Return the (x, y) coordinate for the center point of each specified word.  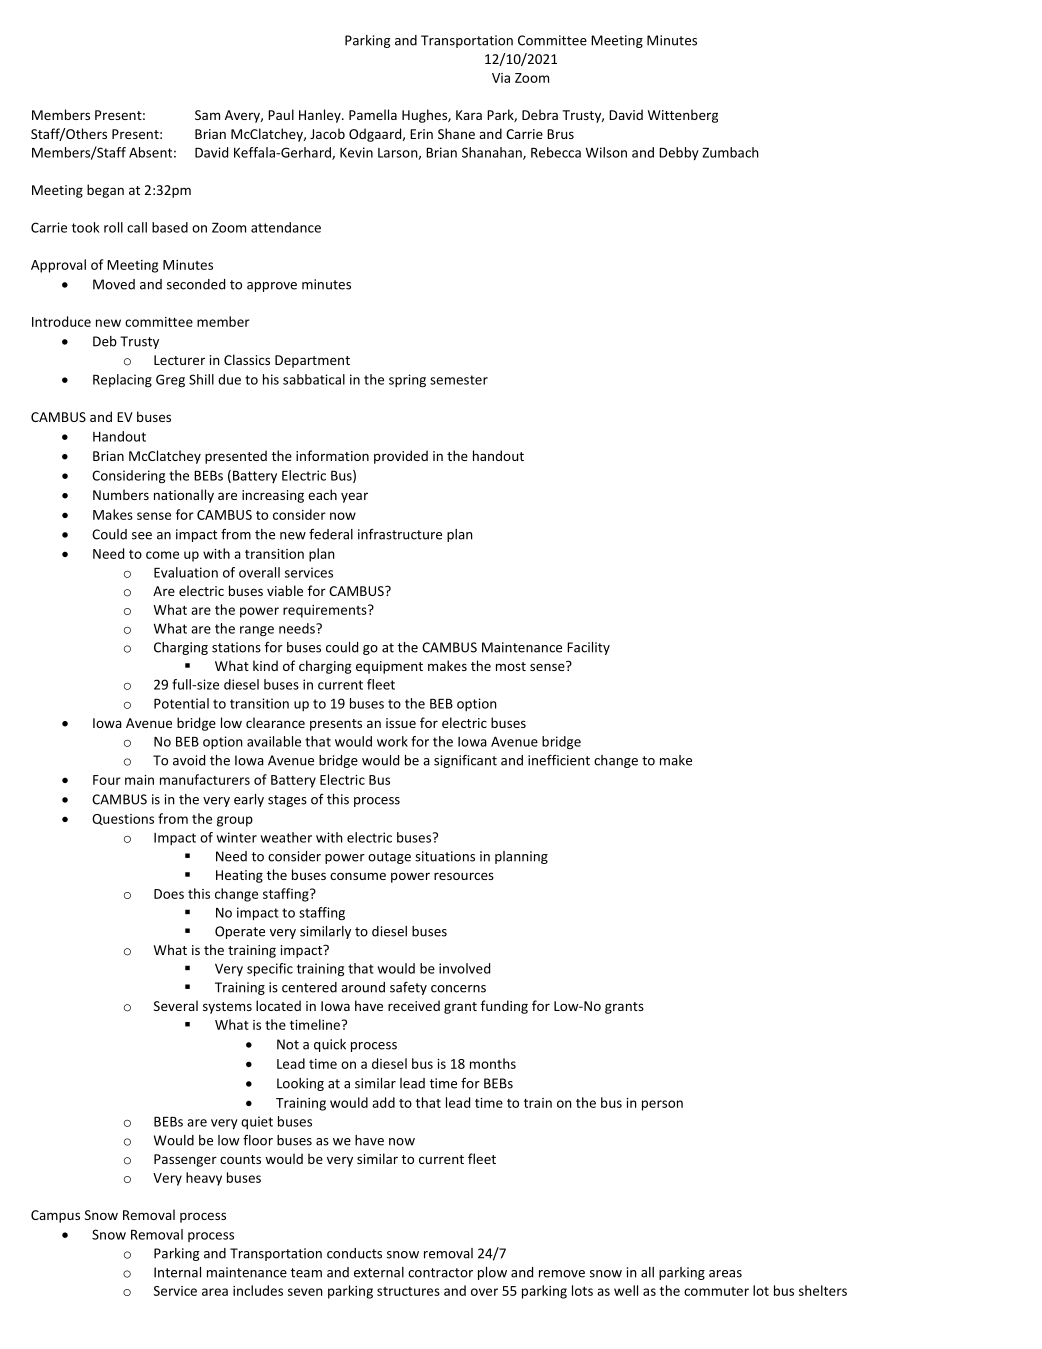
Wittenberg (683, 116)
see (142, 536)
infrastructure (400, 534)
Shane (456, 133)
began (105, 191)
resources (464, 876)
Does (169, 894)
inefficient (559, 760)
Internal (177, 1272)
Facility (588, 648)
